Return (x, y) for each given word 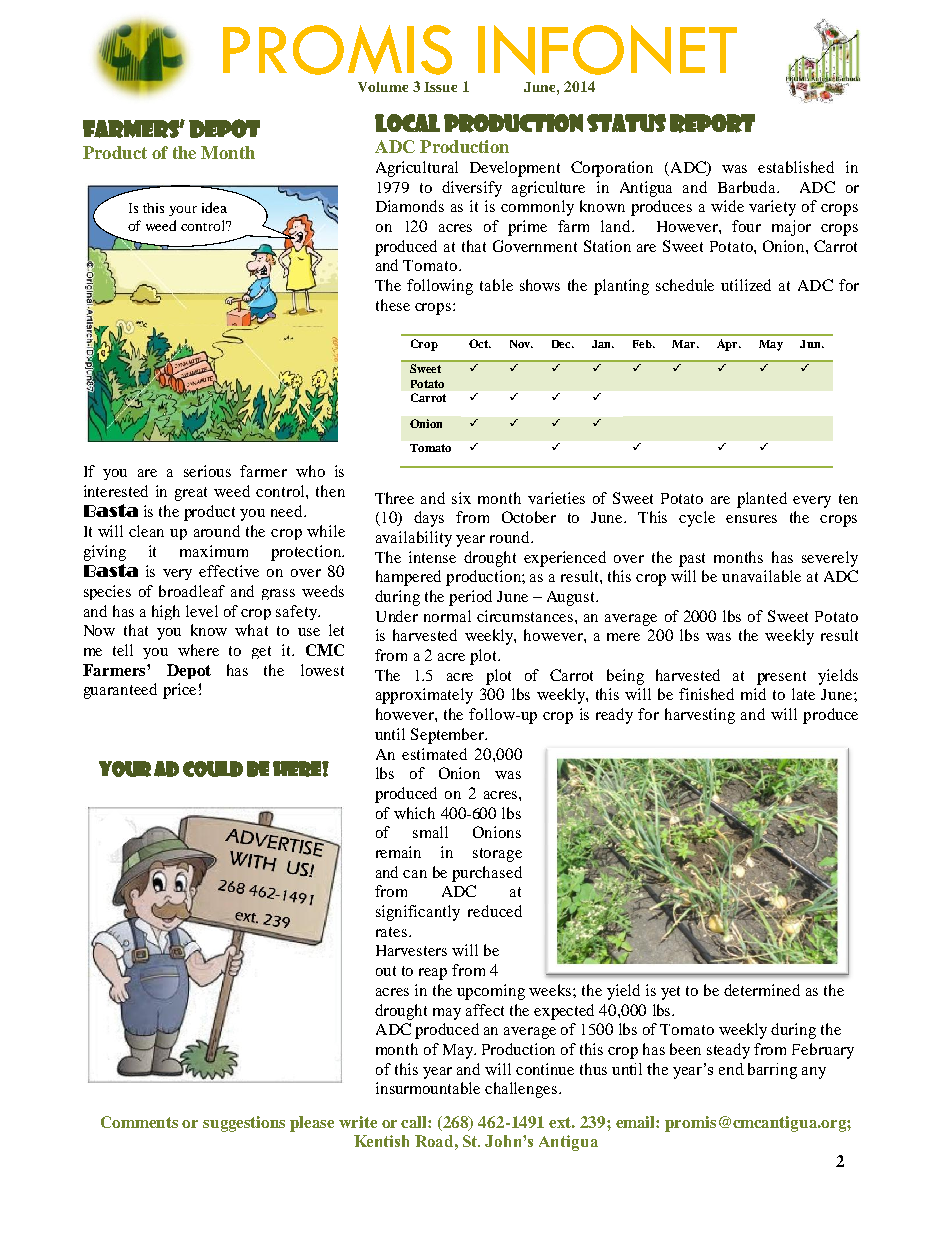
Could (213, 769)
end (731, 1069)
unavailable (761, 576)
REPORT (712, 123)
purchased (487, 874)
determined (762, 990)
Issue (440, 87)
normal (447, 616)
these (393, 305)
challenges (522, 1090)
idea (214, 207)
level (202, 611)
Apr (728, 345)
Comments (139, 1122)
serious (207, 471)
